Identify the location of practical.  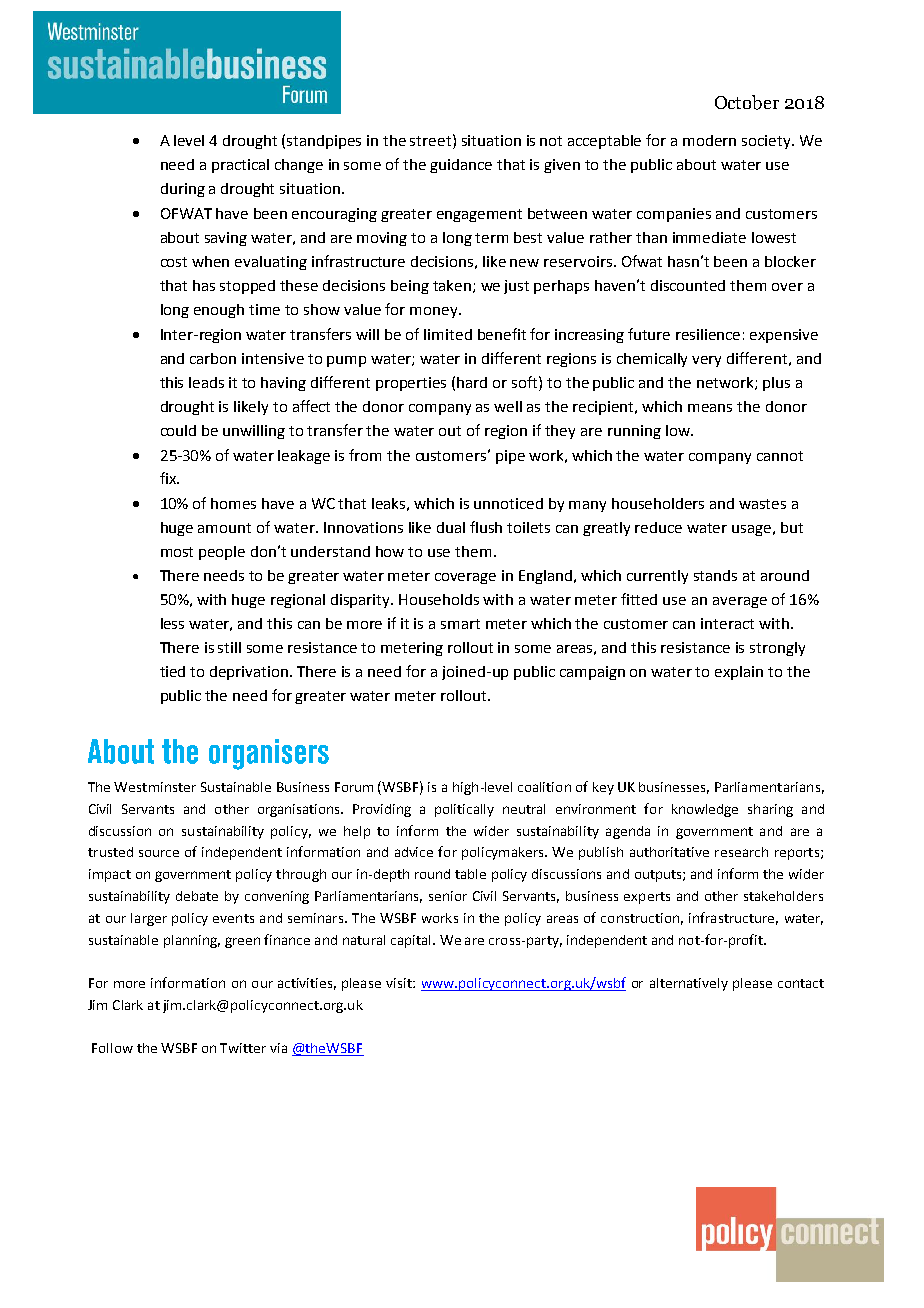
(240, 166).
